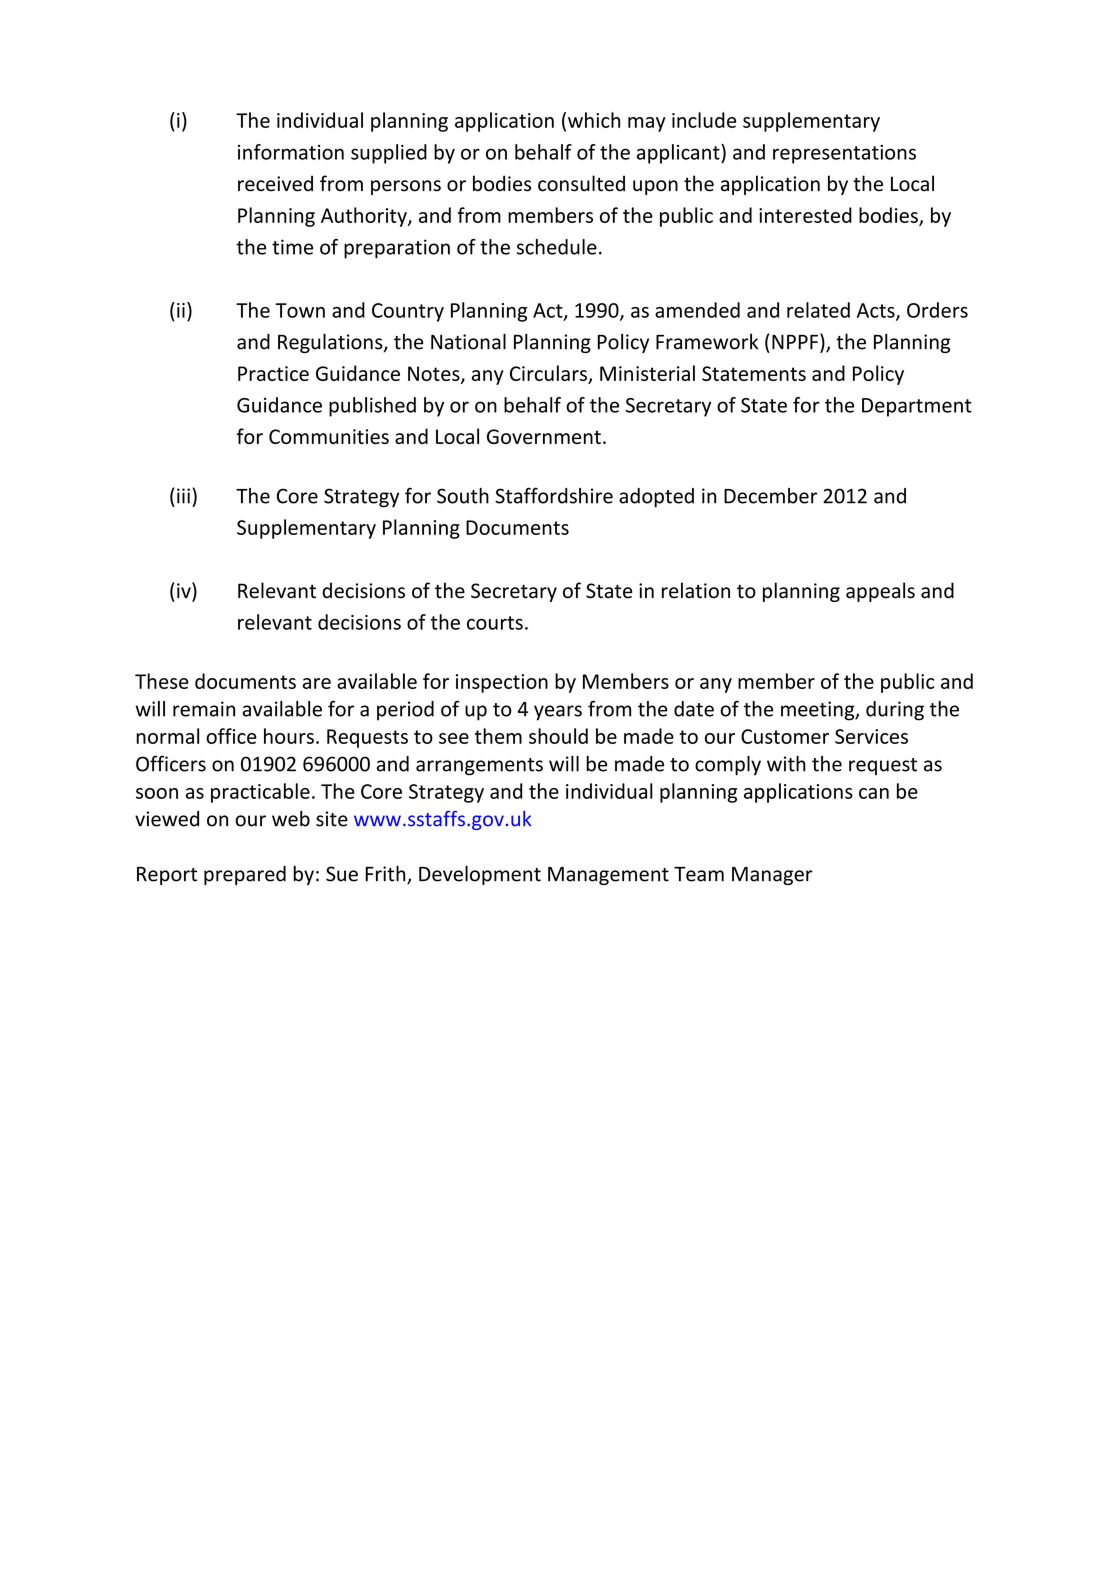  Describe the element at coordinates (772, 876) in the document. I see `Manager` at that location.
